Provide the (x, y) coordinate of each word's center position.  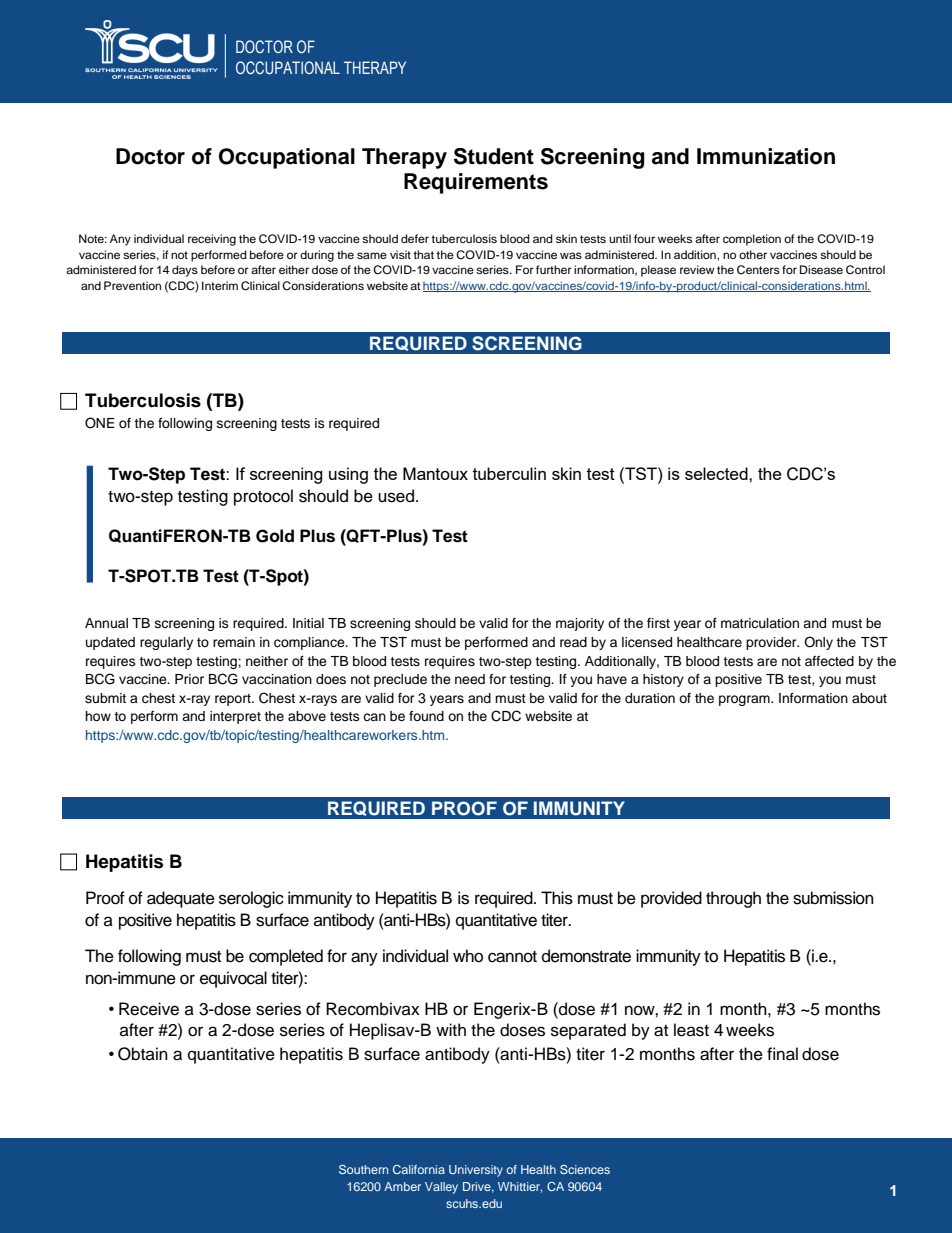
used (396, 496)
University (476, 1171)
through (733, 899)
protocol (263, 497)
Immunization (766, 156)
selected (717, 473)
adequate (181, 899)
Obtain (143, 1054)
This (557, 898)
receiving (212, 240)
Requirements (476, 183)
